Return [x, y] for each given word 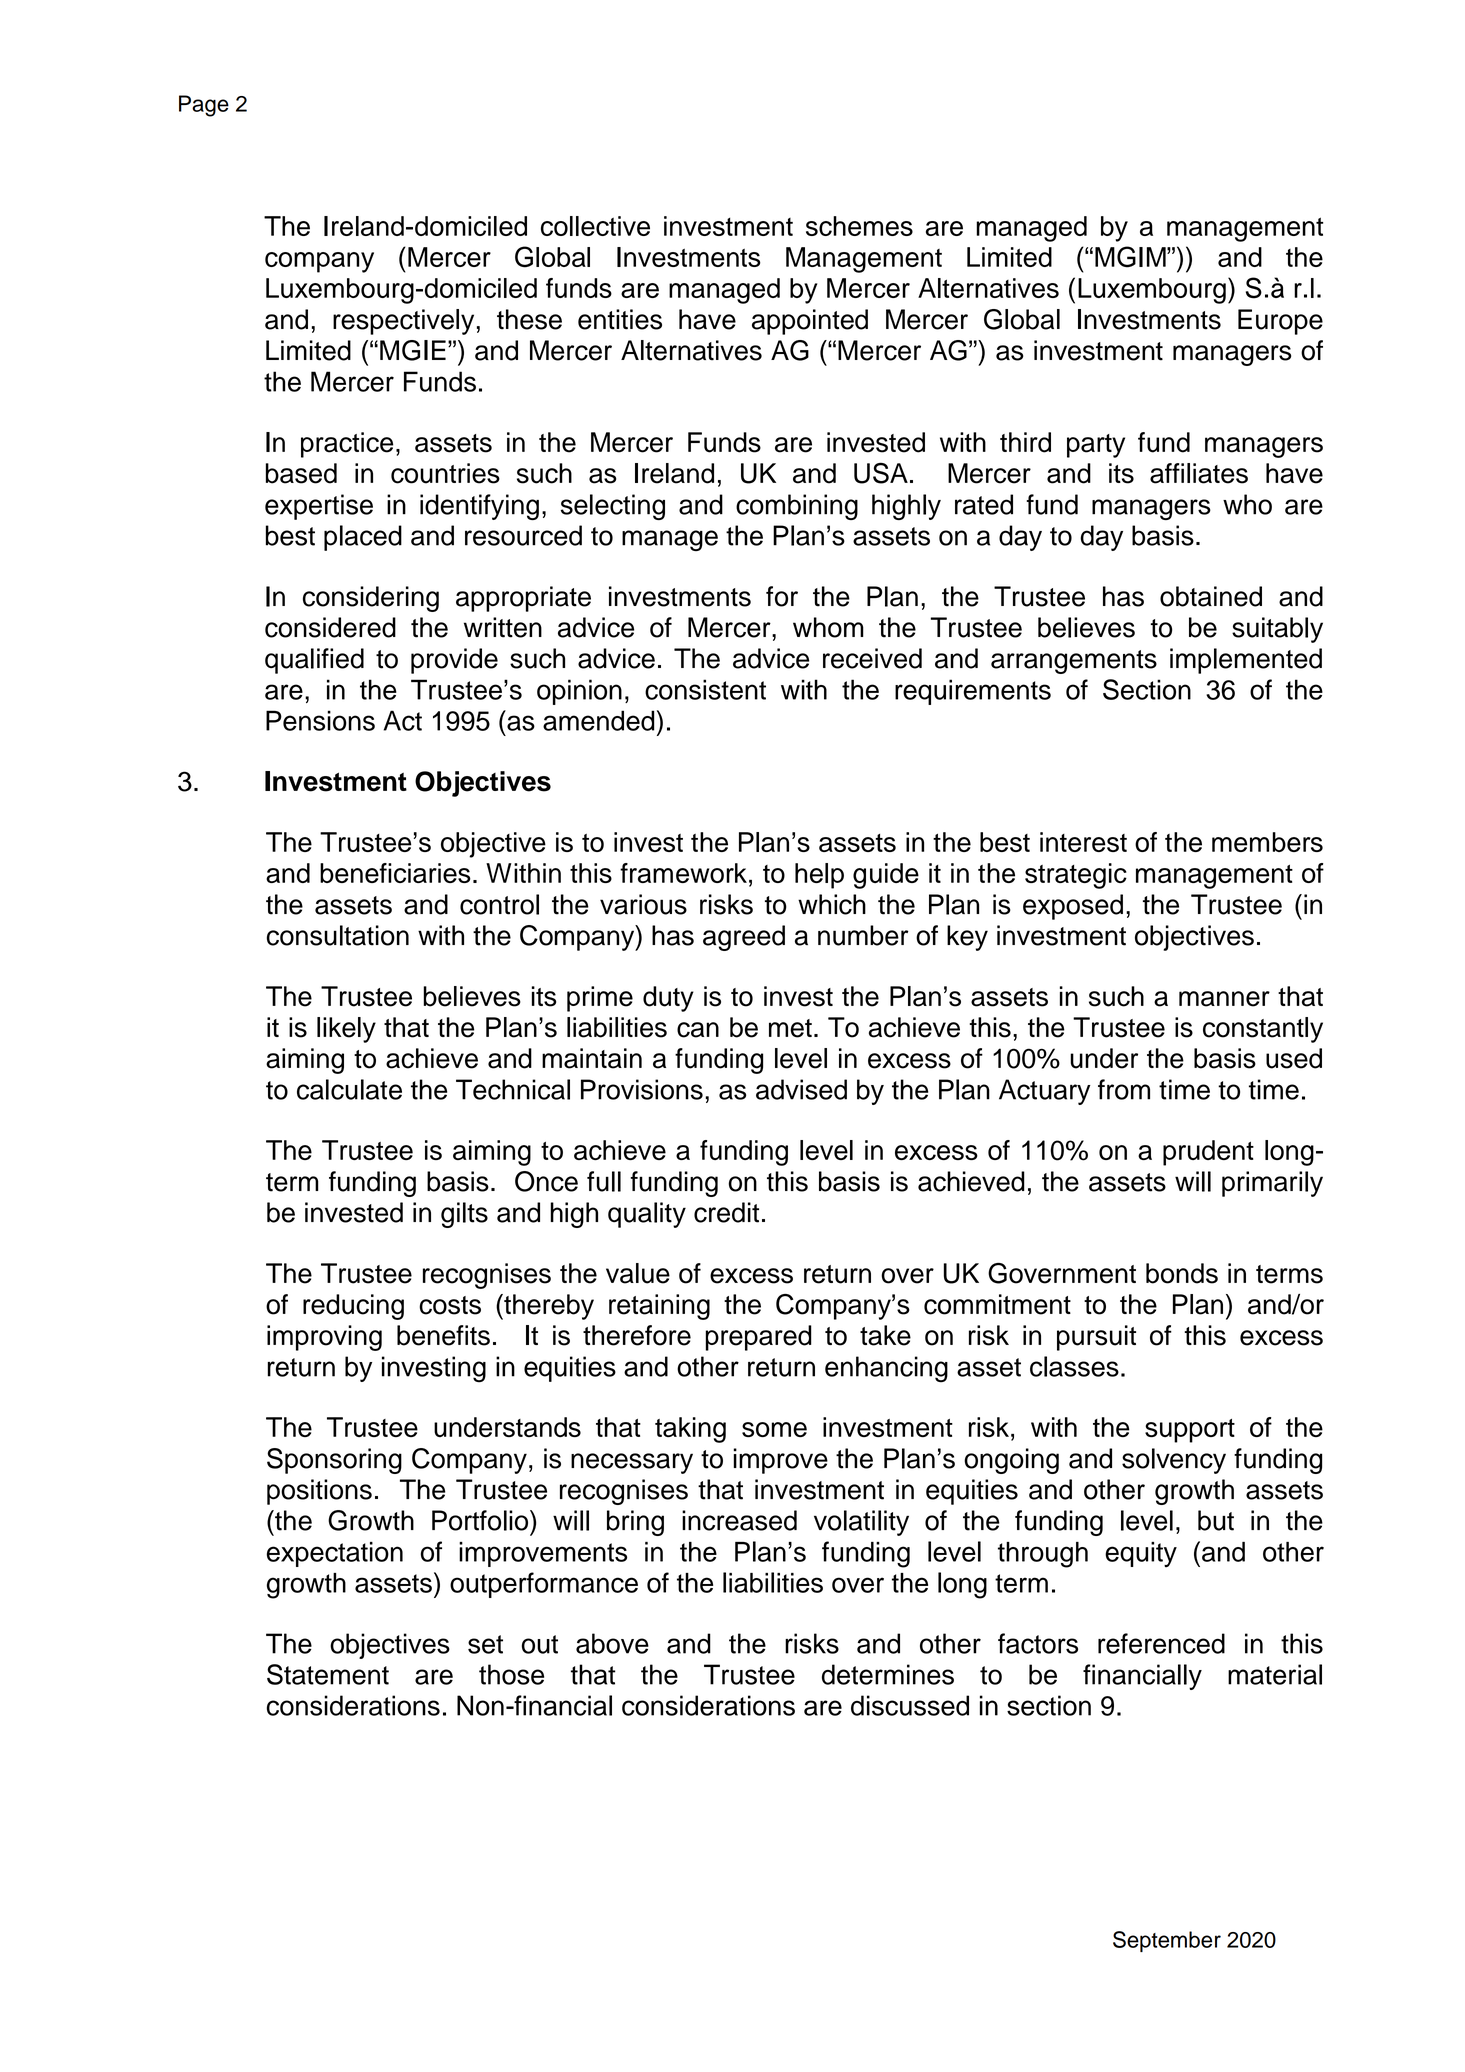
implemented [1246, 661]
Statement [328, 1674]
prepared [759, 1338]
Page [204, 106]
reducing [353, 1307]
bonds [1182, 1273]
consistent [705, 689]
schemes [859, 226]
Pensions [320, 720]
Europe [1280, 322]
